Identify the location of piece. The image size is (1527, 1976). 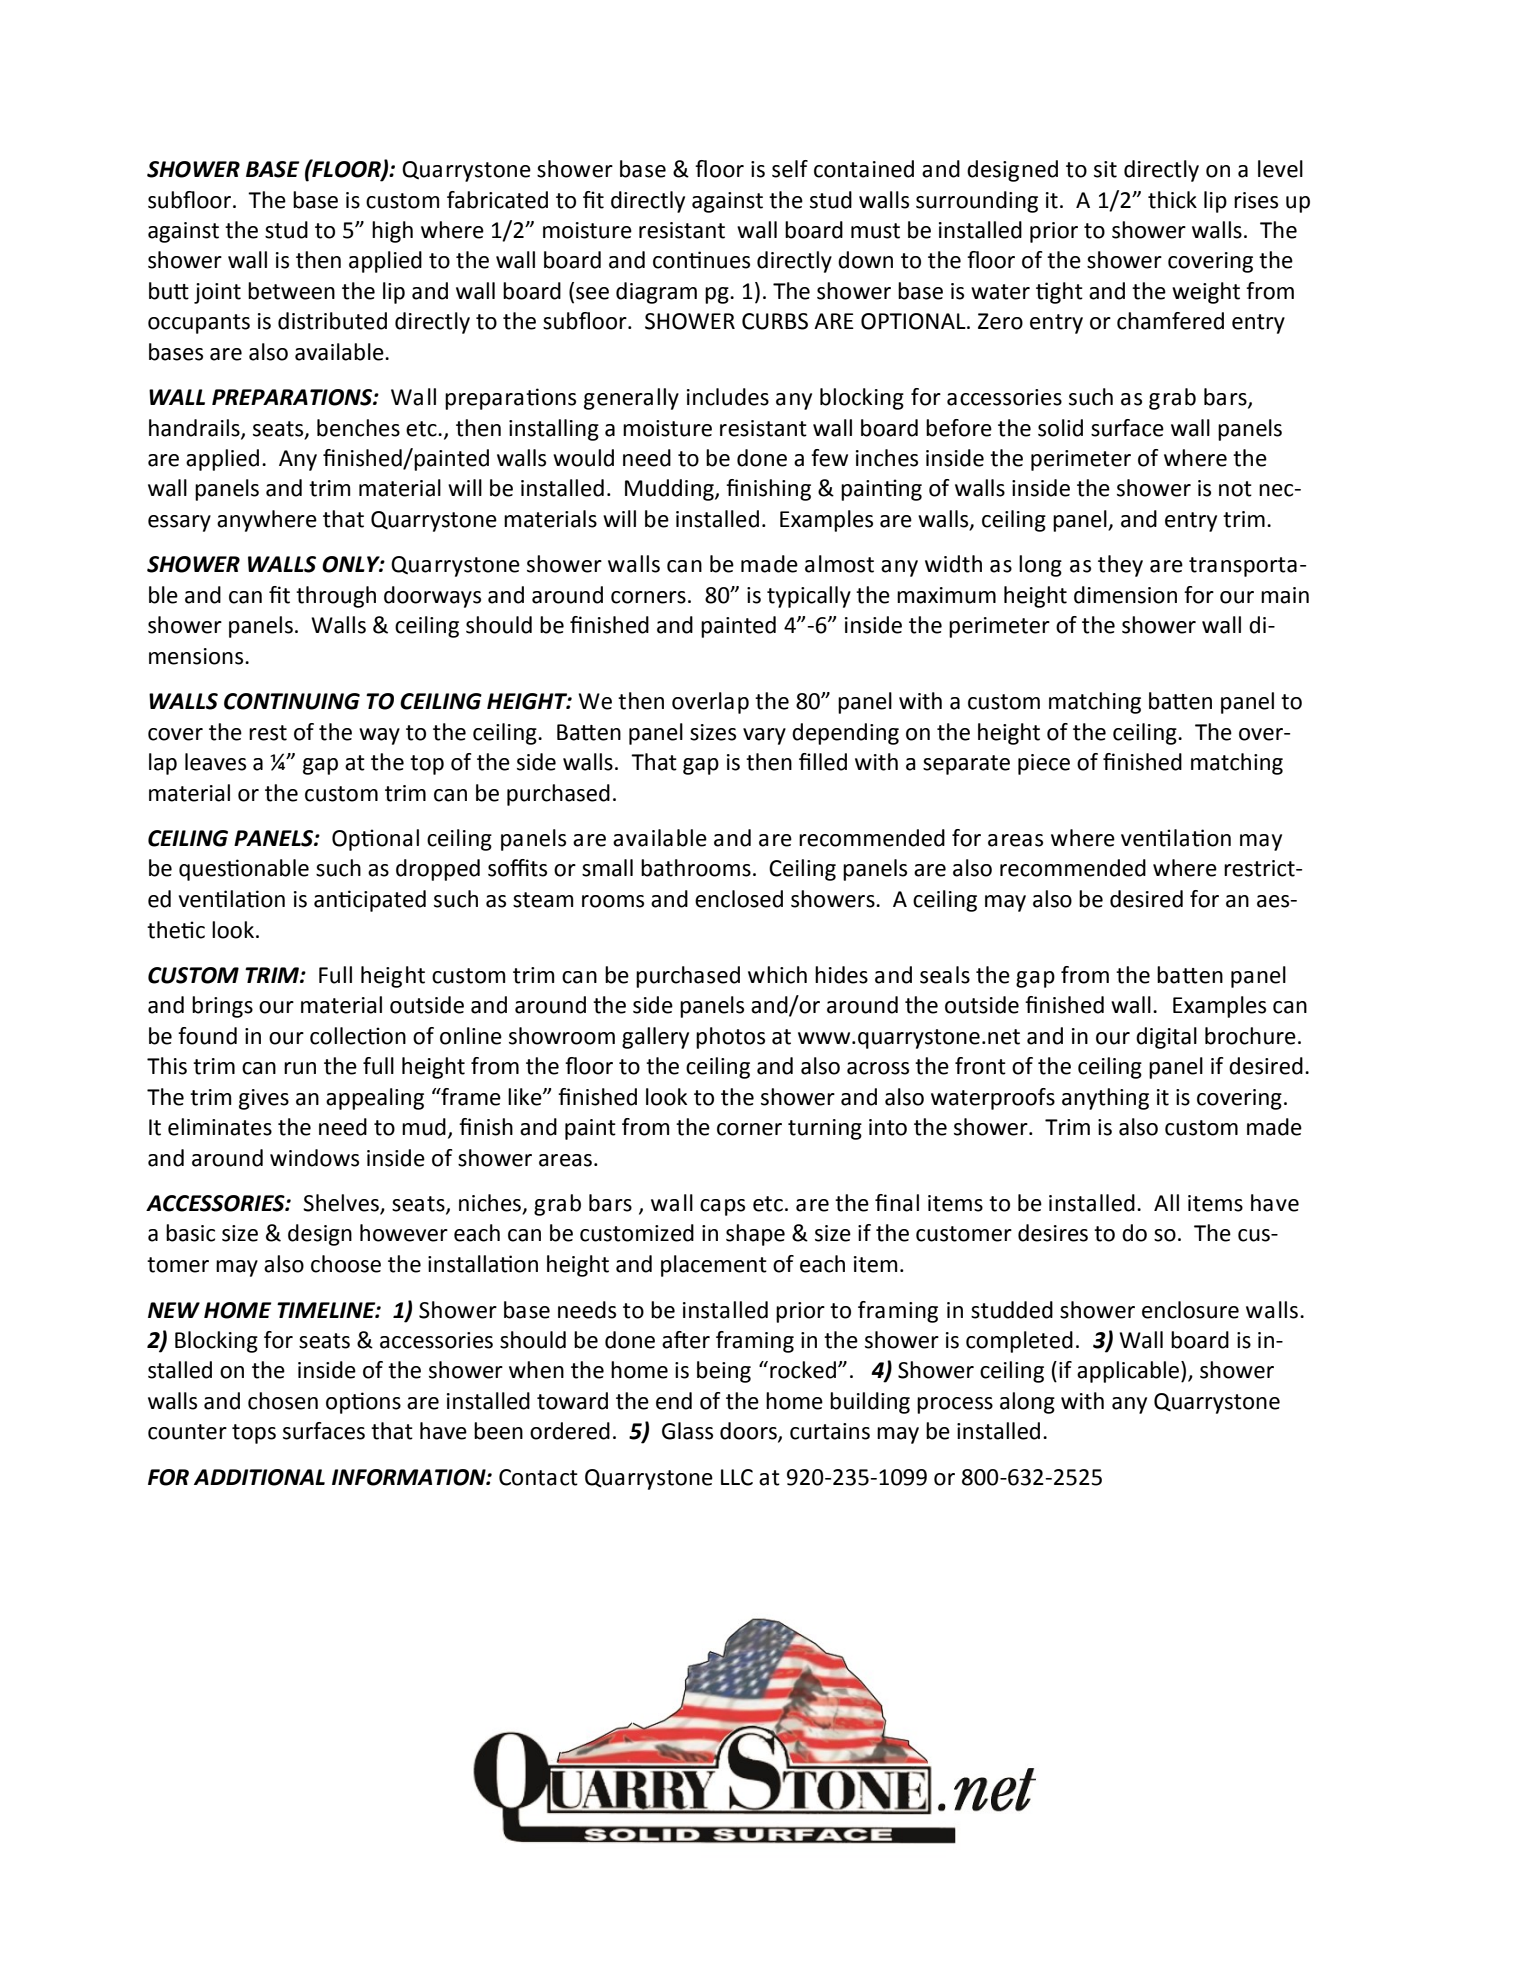
(1044, 764).
